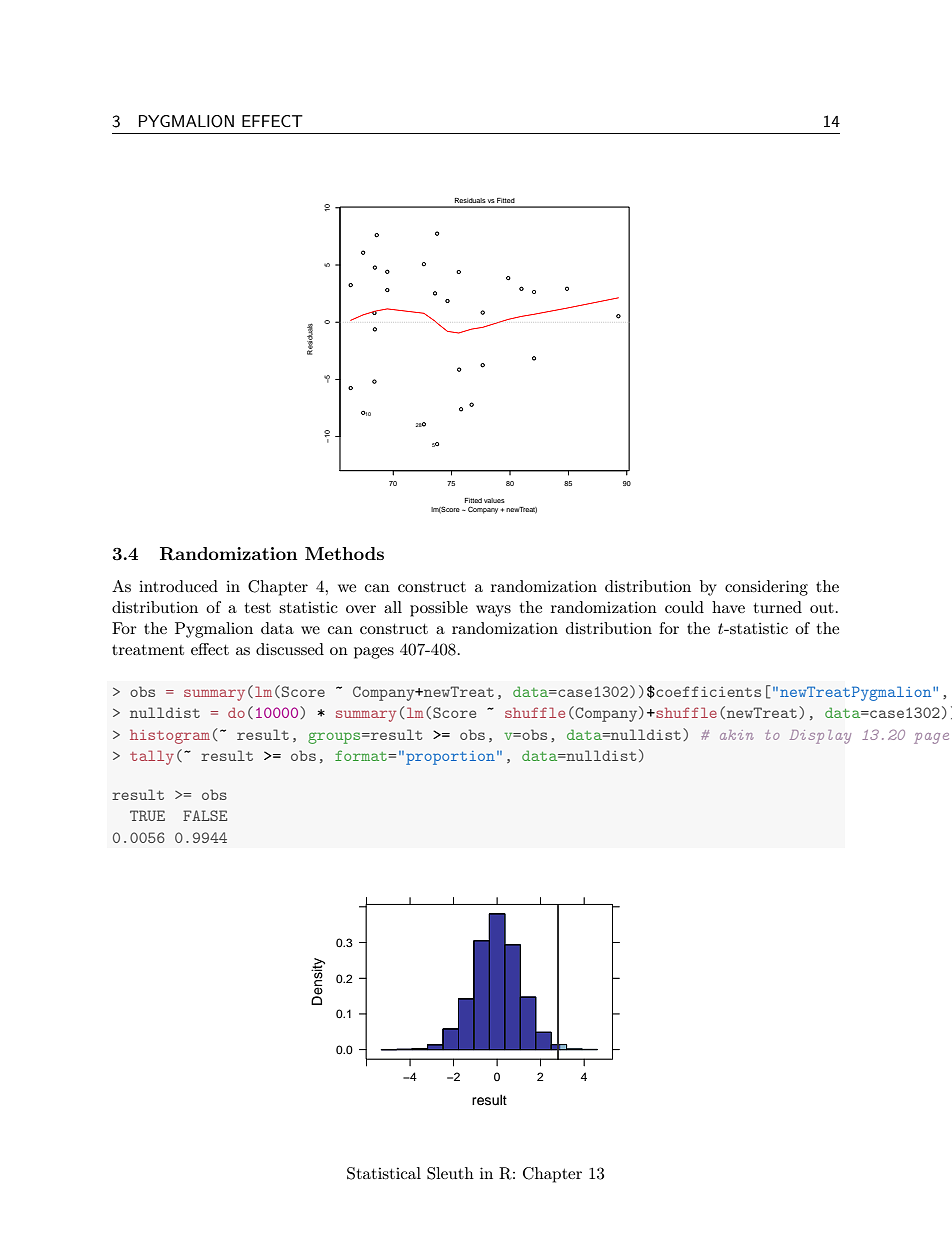 The height and width of the document is (1233, 952). I want to click on introduced, so click(178, 586).
